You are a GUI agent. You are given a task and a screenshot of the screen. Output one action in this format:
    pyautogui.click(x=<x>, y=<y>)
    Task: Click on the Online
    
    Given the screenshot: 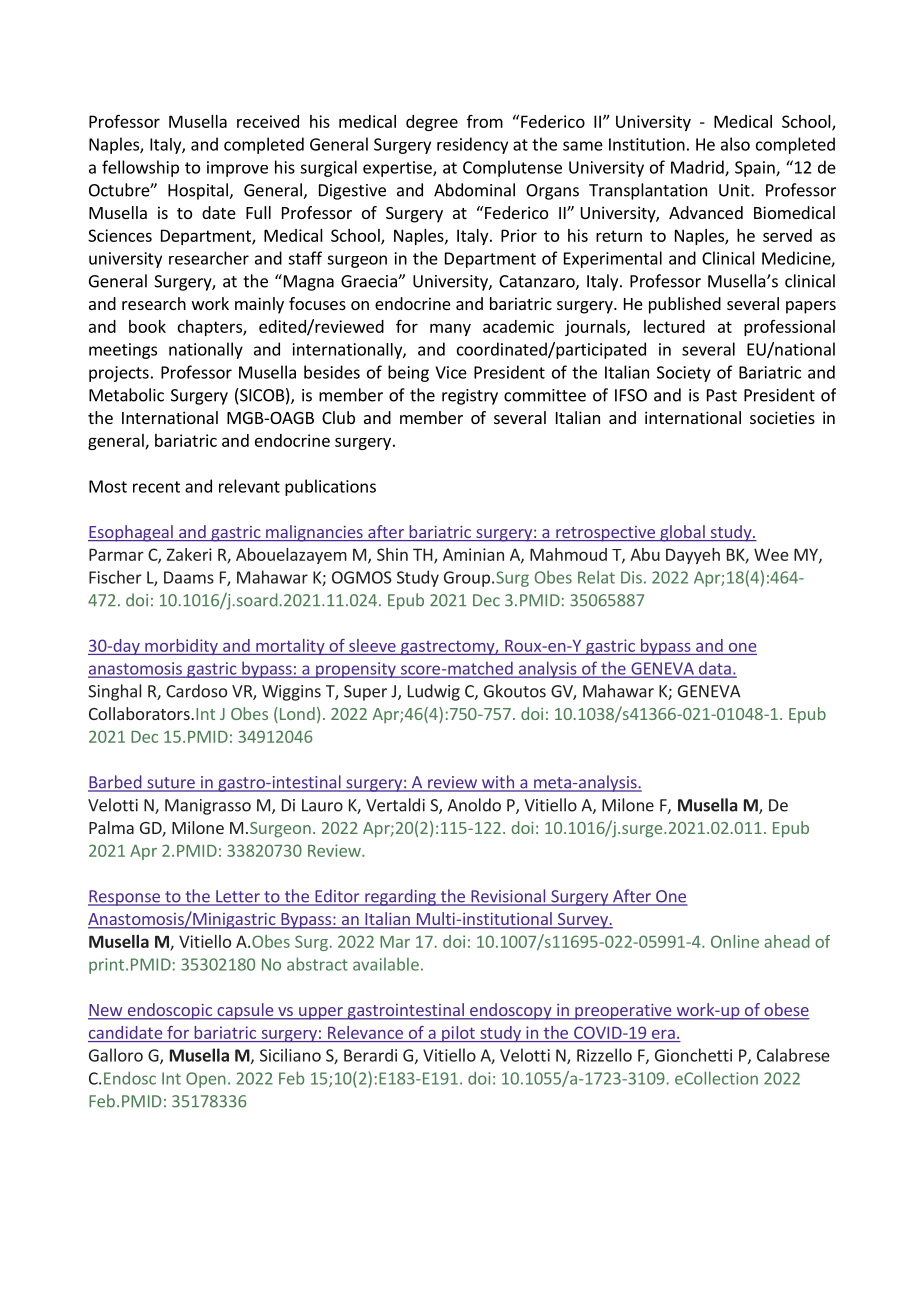 What is the action you would take?
    pyautogui.click(x=735, y=941)
